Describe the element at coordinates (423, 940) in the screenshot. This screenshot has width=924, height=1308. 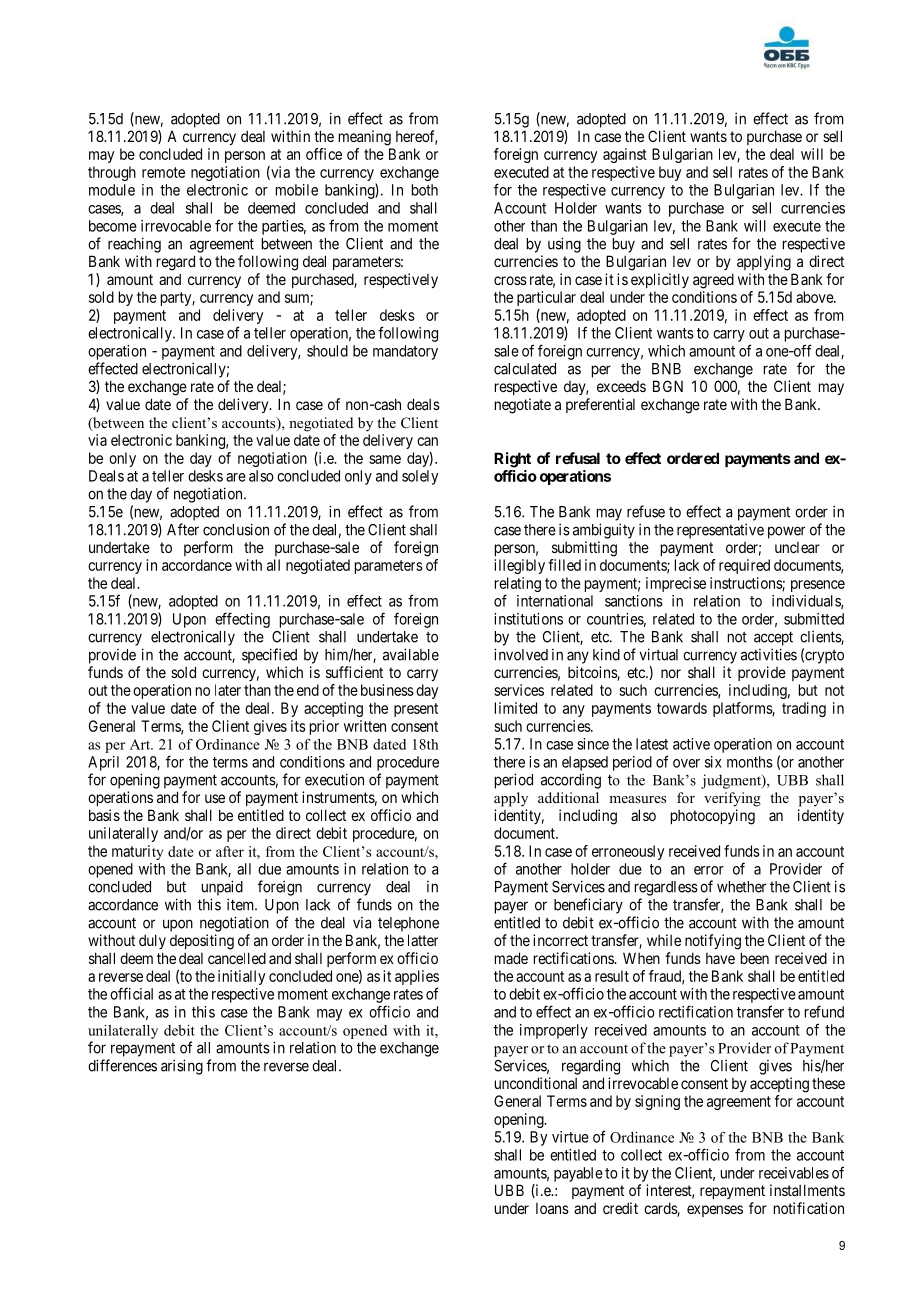
I see `latter` at that location.
